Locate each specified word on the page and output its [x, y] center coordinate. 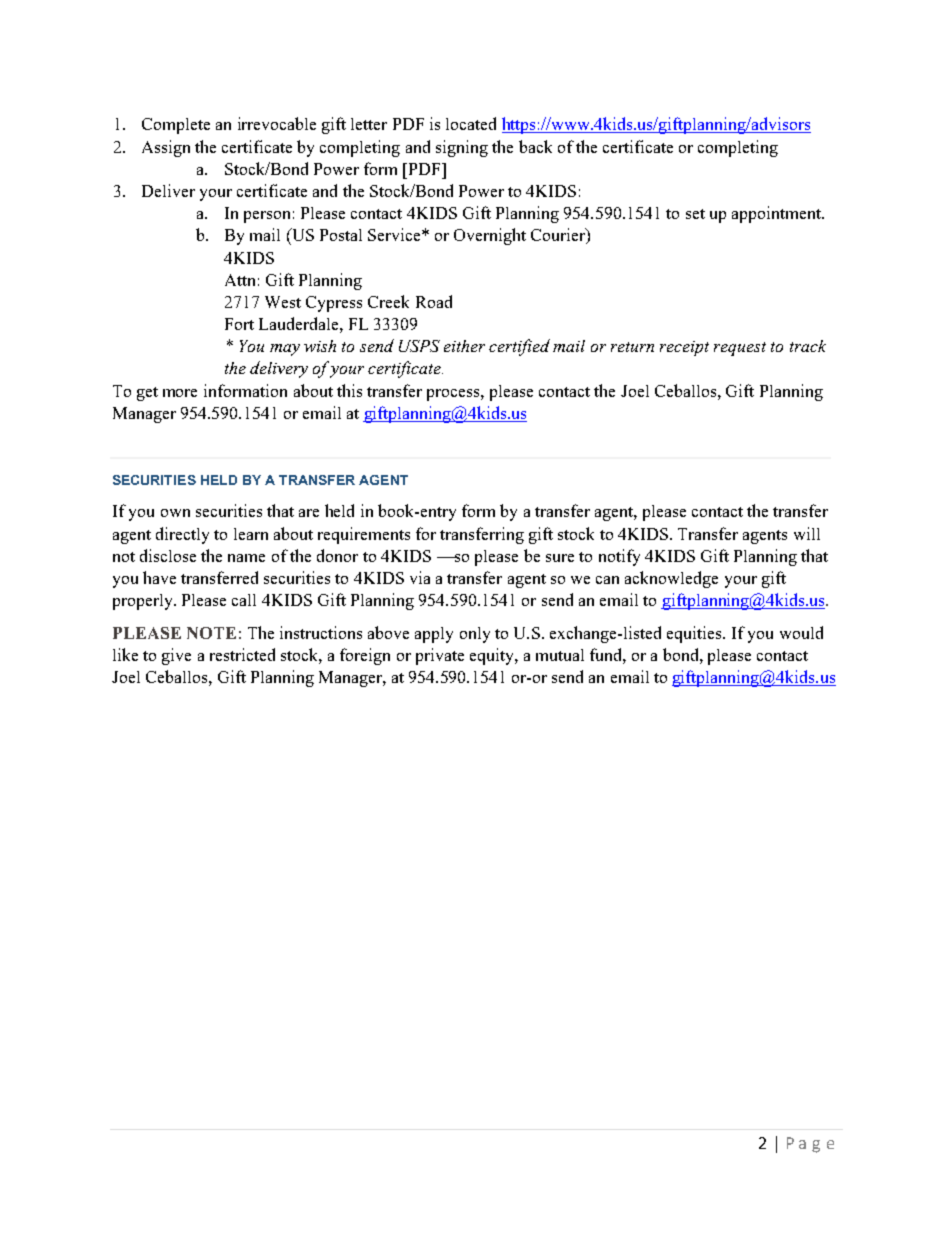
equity [493, 656]
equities [695, 634]
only [475, 635]
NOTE [211, 633]
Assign [166, 148]
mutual [560, 655]
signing [462, 148]
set [695, 214]
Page [810, 1145]
